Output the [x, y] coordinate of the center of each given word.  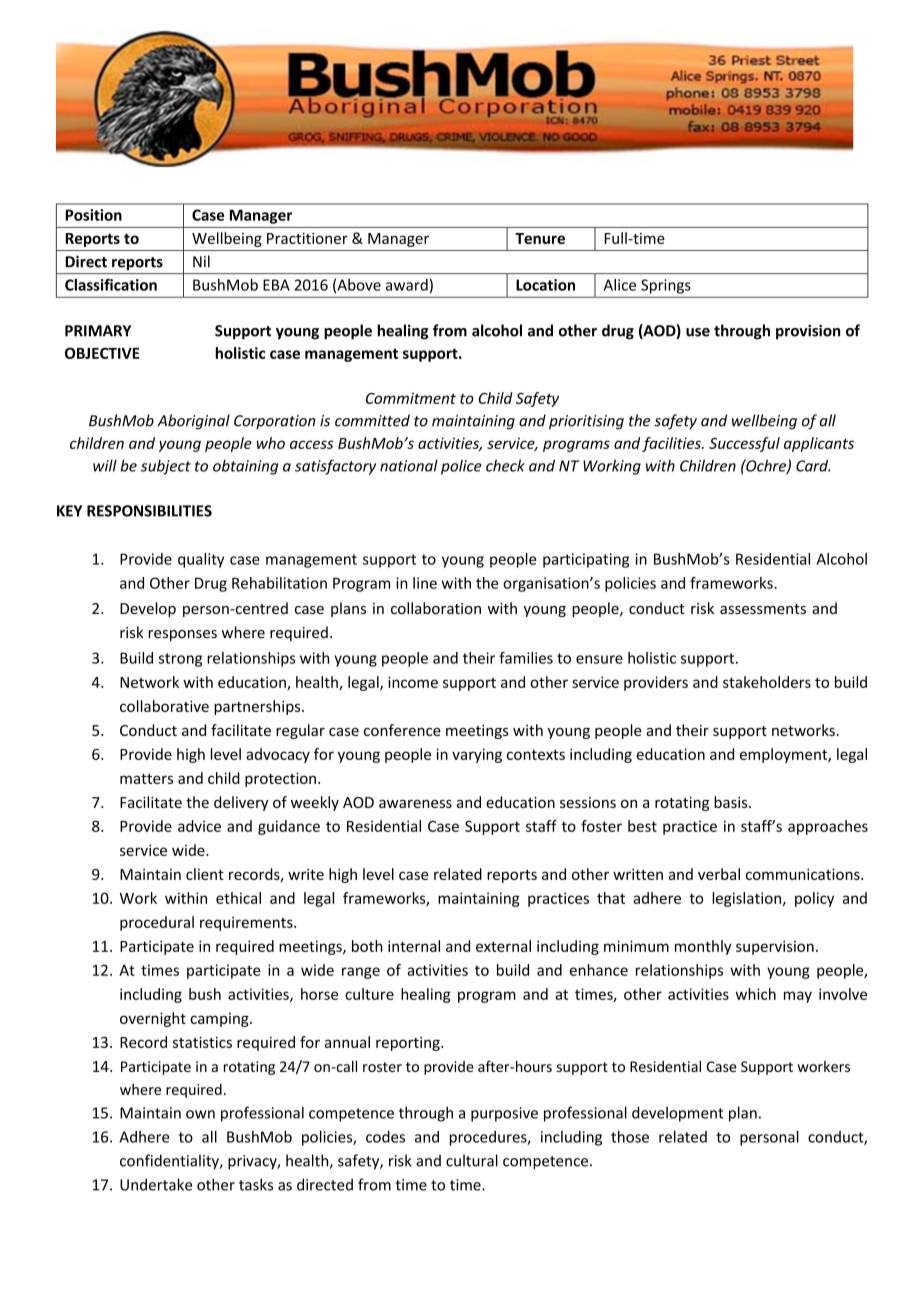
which [756, 994]
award [407, 285]
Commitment [411, 398]
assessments [763, 609]
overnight [153, 1019]
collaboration [436, 608]
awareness [415, 804]
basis [732, 802]
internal [414, 946]
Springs [666, 286]
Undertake [156, 1184]
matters [146, 779]
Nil [201, 261]
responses [182, 635]
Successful [744, 444]
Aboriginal [193, 422]
